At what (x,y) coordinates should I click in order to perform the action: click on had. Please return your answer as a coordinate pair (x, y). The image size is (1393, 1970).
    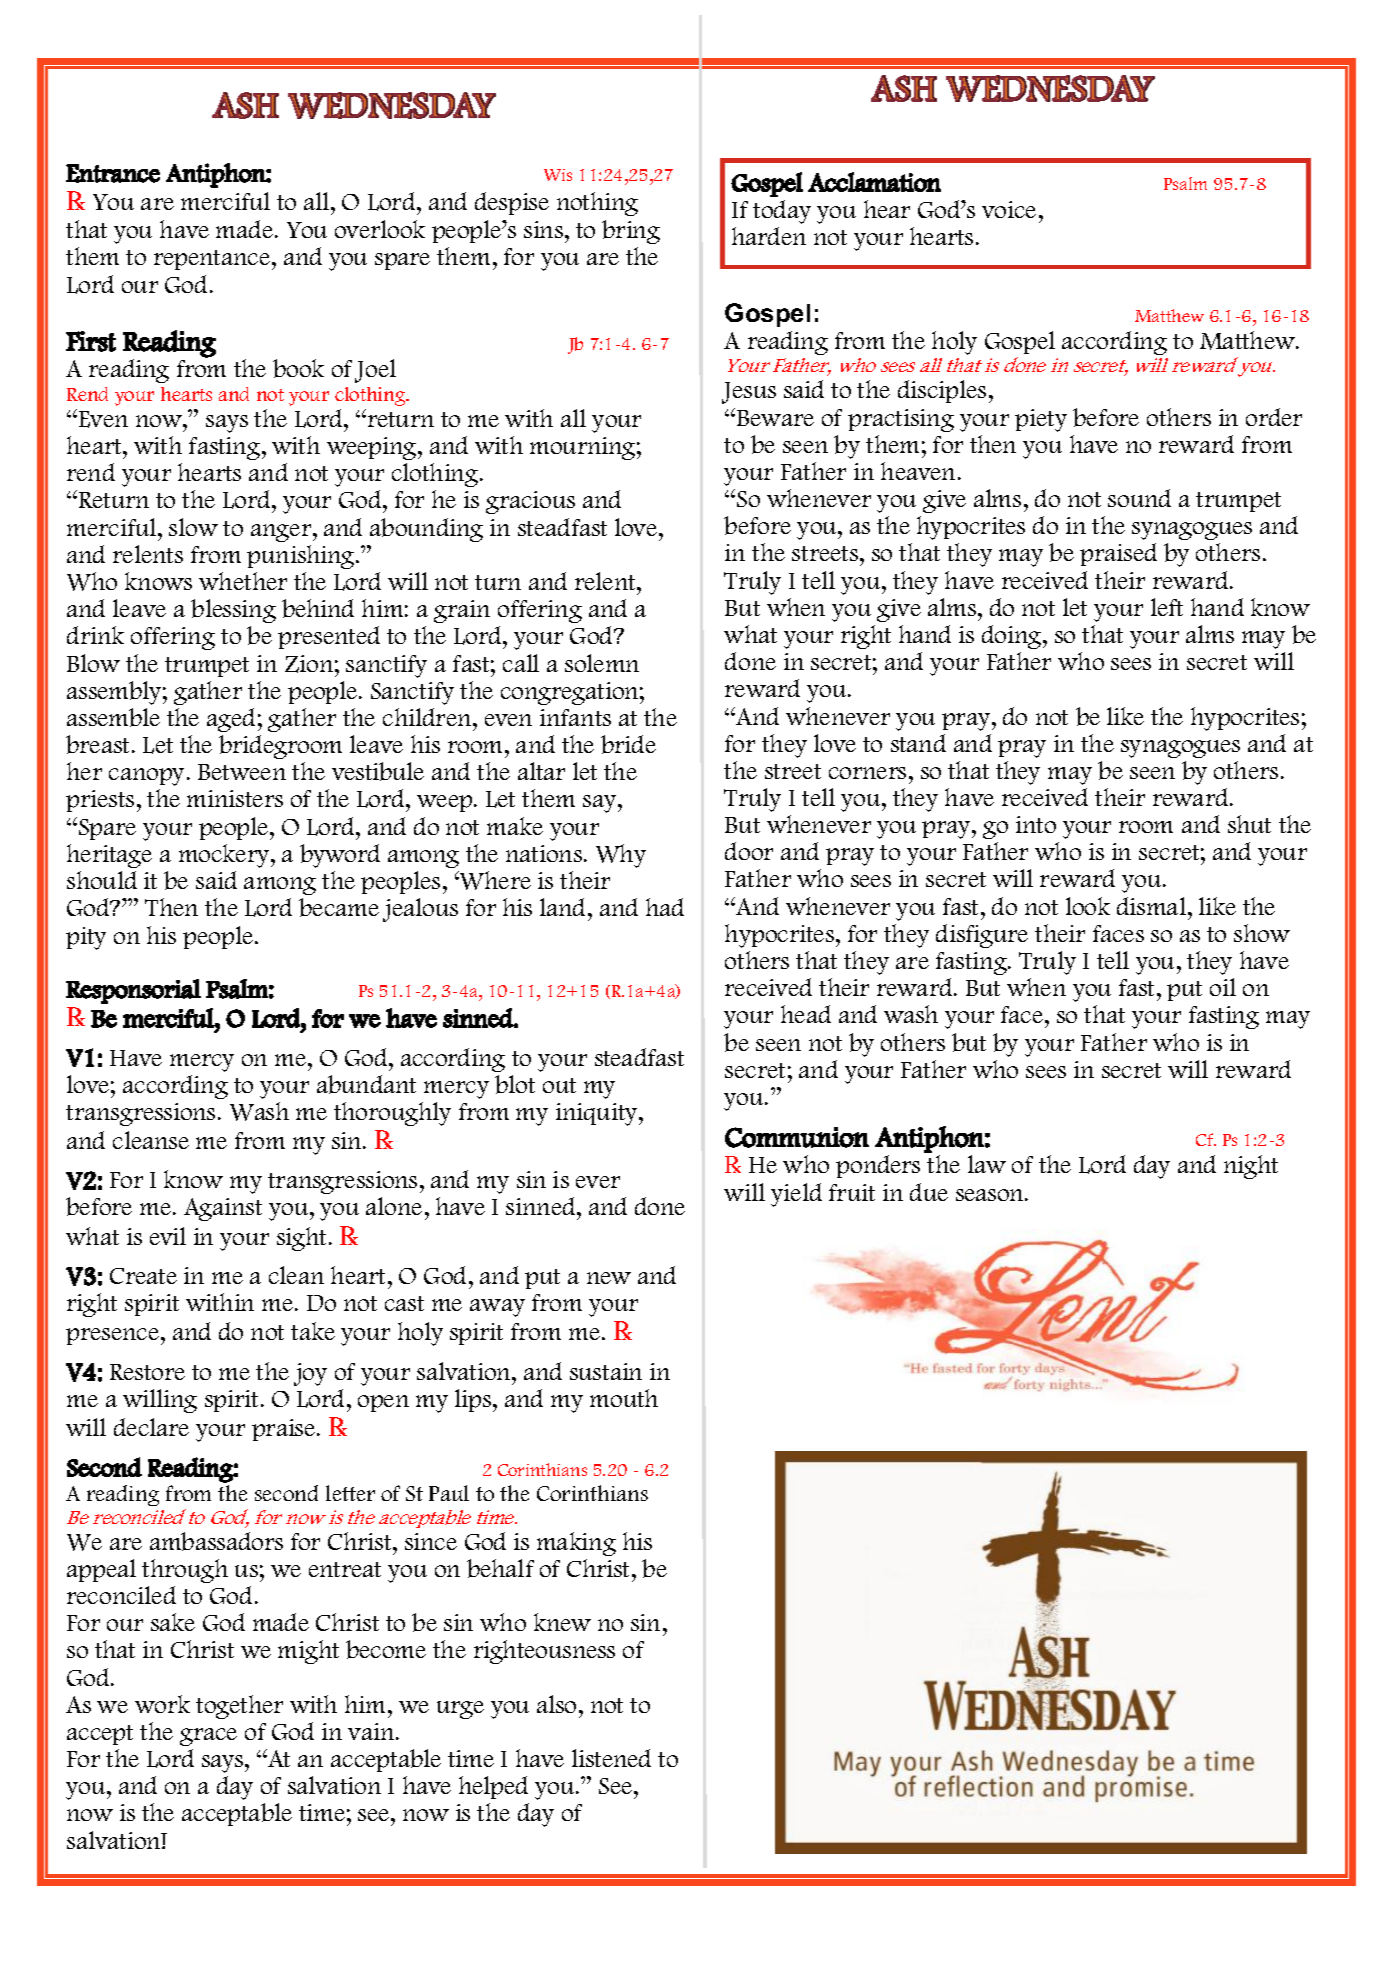
    Looking at the image, I should click on (665, 907).
